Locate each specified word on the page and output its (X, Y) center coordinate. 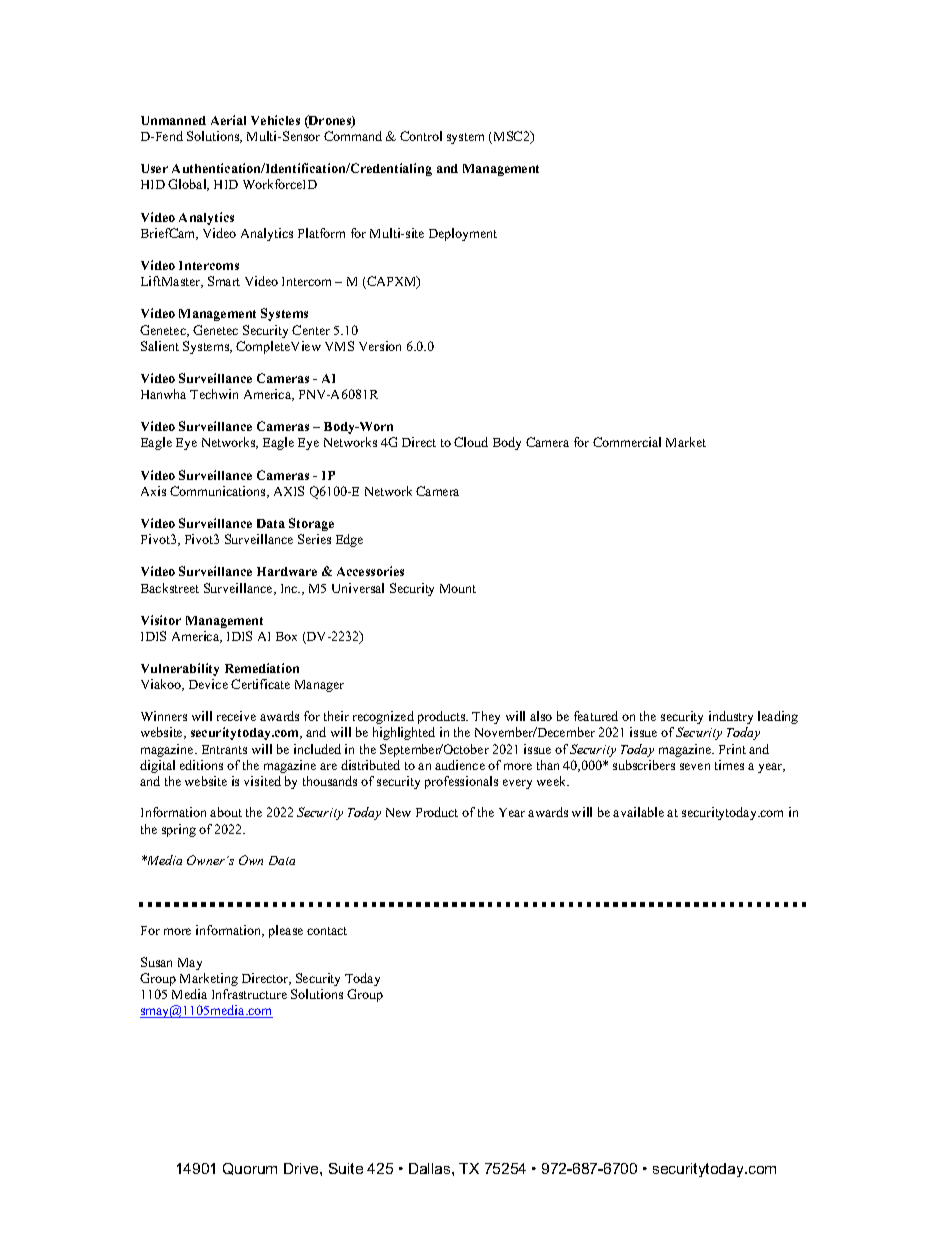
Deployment (463, 234)
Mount (458, 588)
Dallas (431, 1168)
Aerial (228, 120)
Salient (160, 346)
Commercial (627, 442)
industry (731, 717)
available (638, 812)
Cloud (471, 442)
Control (421, 136)
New (398, 812)
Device (208, 684)
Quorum (250, 1169)
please (286, 931)
